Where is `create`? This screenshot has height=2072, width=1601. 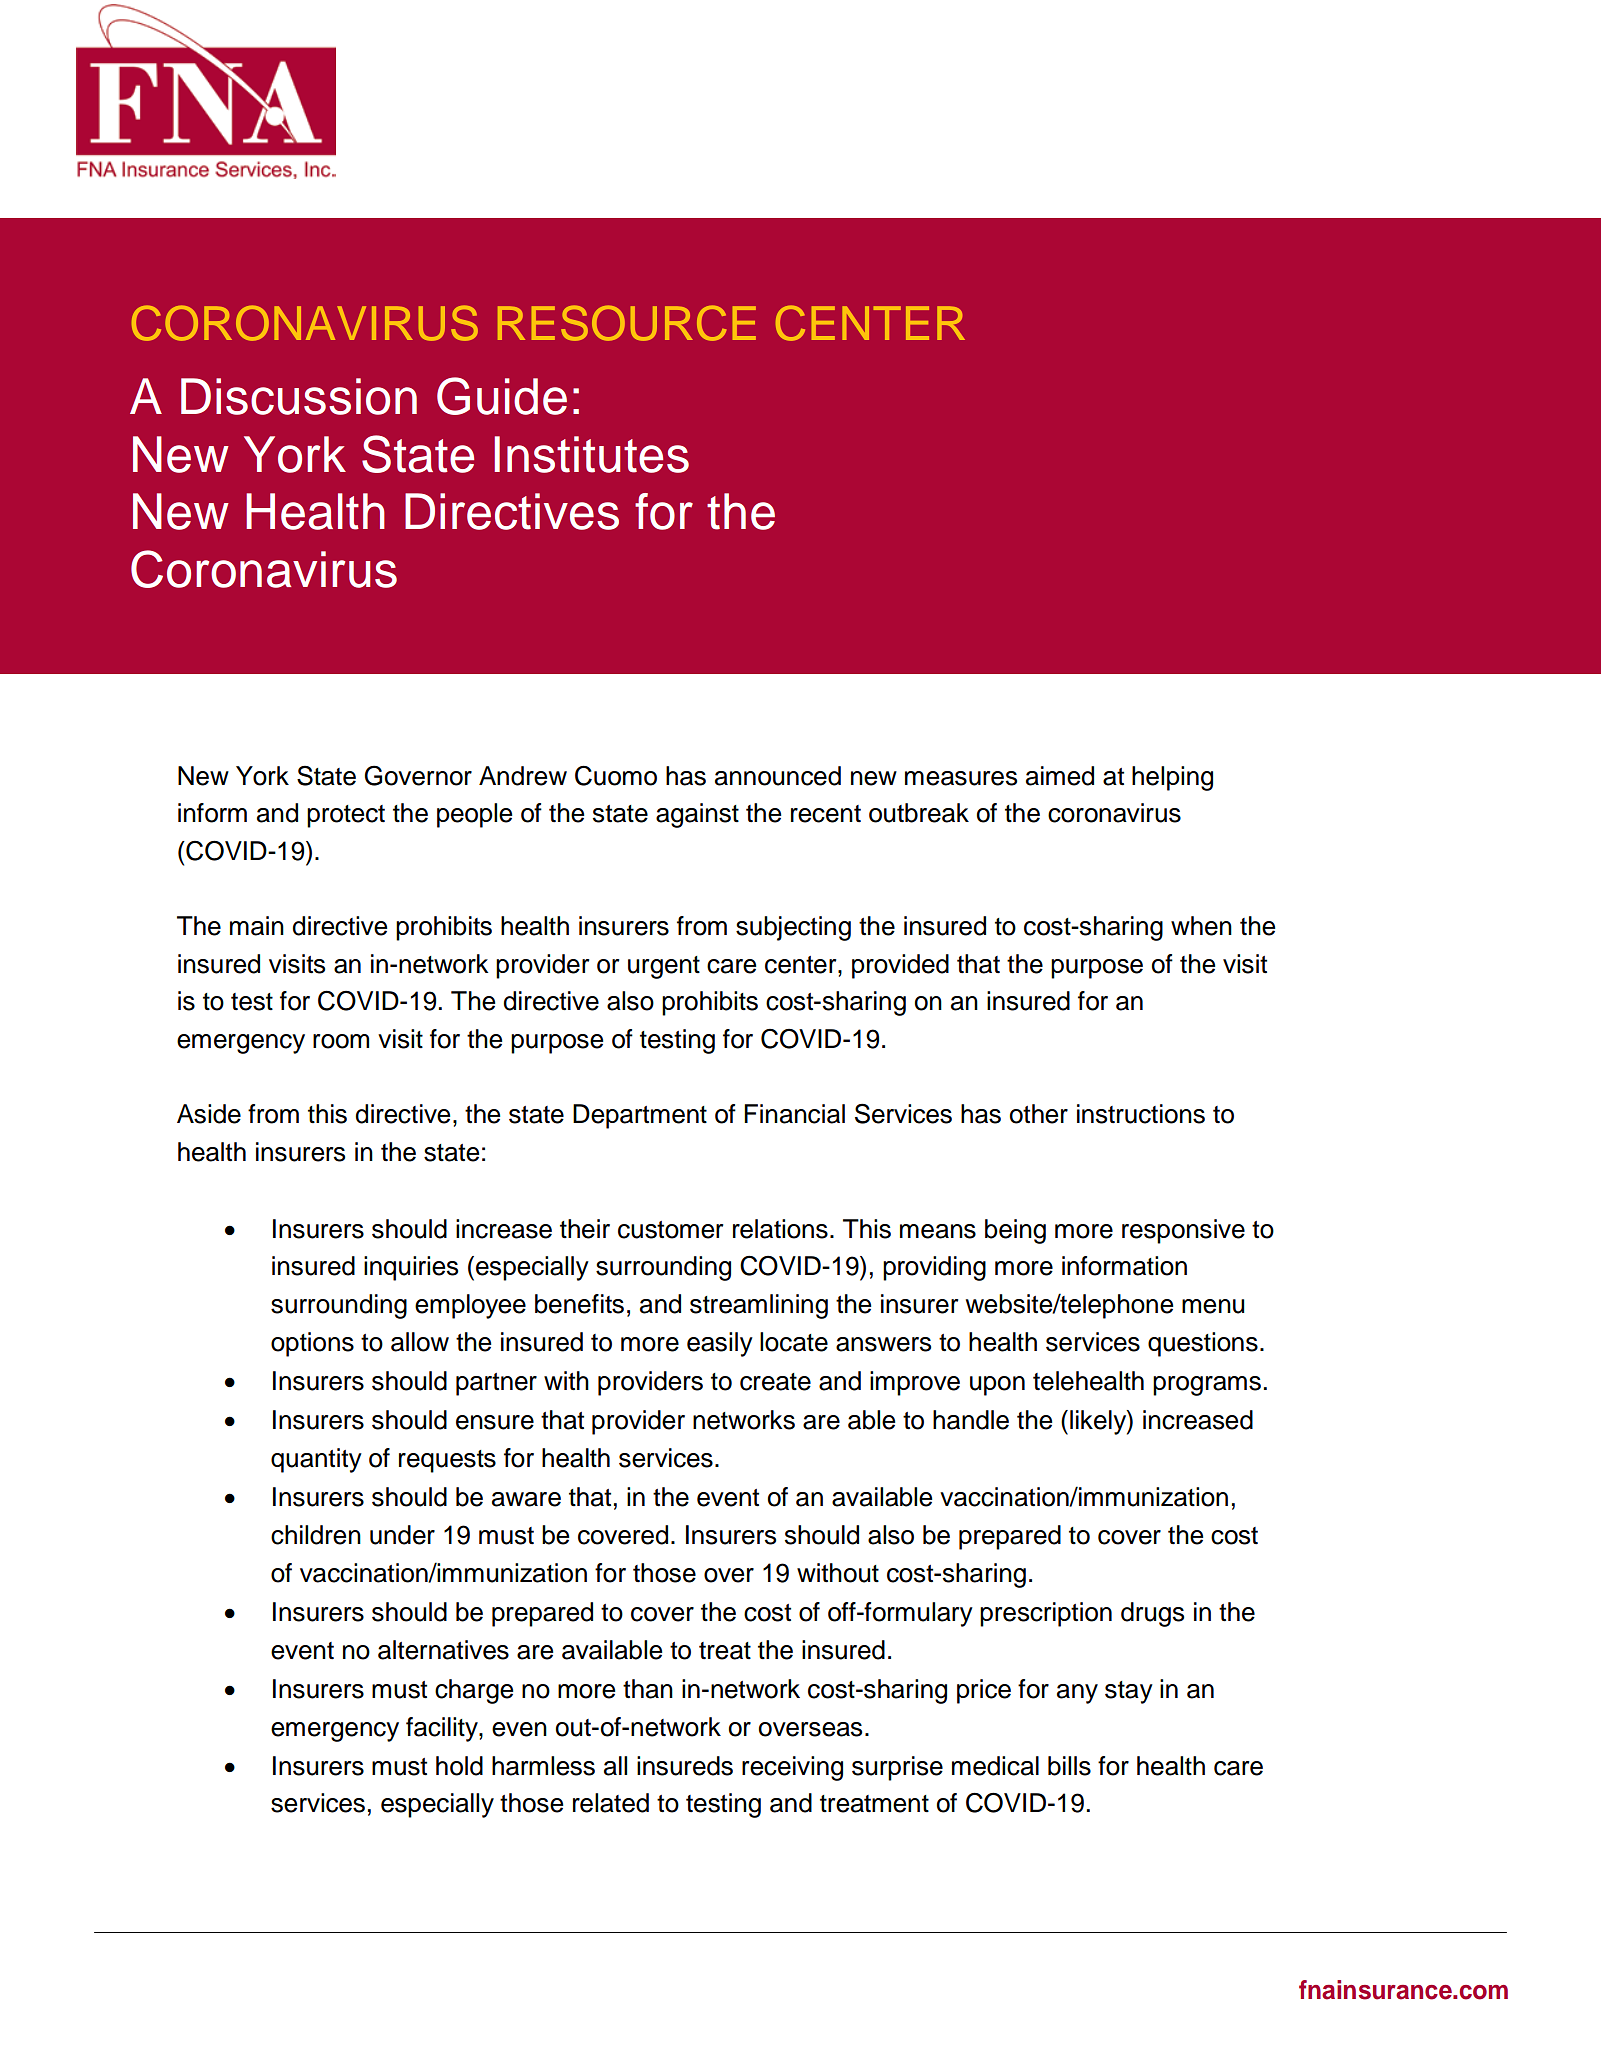 create is located at coordinates (775, 1382).
